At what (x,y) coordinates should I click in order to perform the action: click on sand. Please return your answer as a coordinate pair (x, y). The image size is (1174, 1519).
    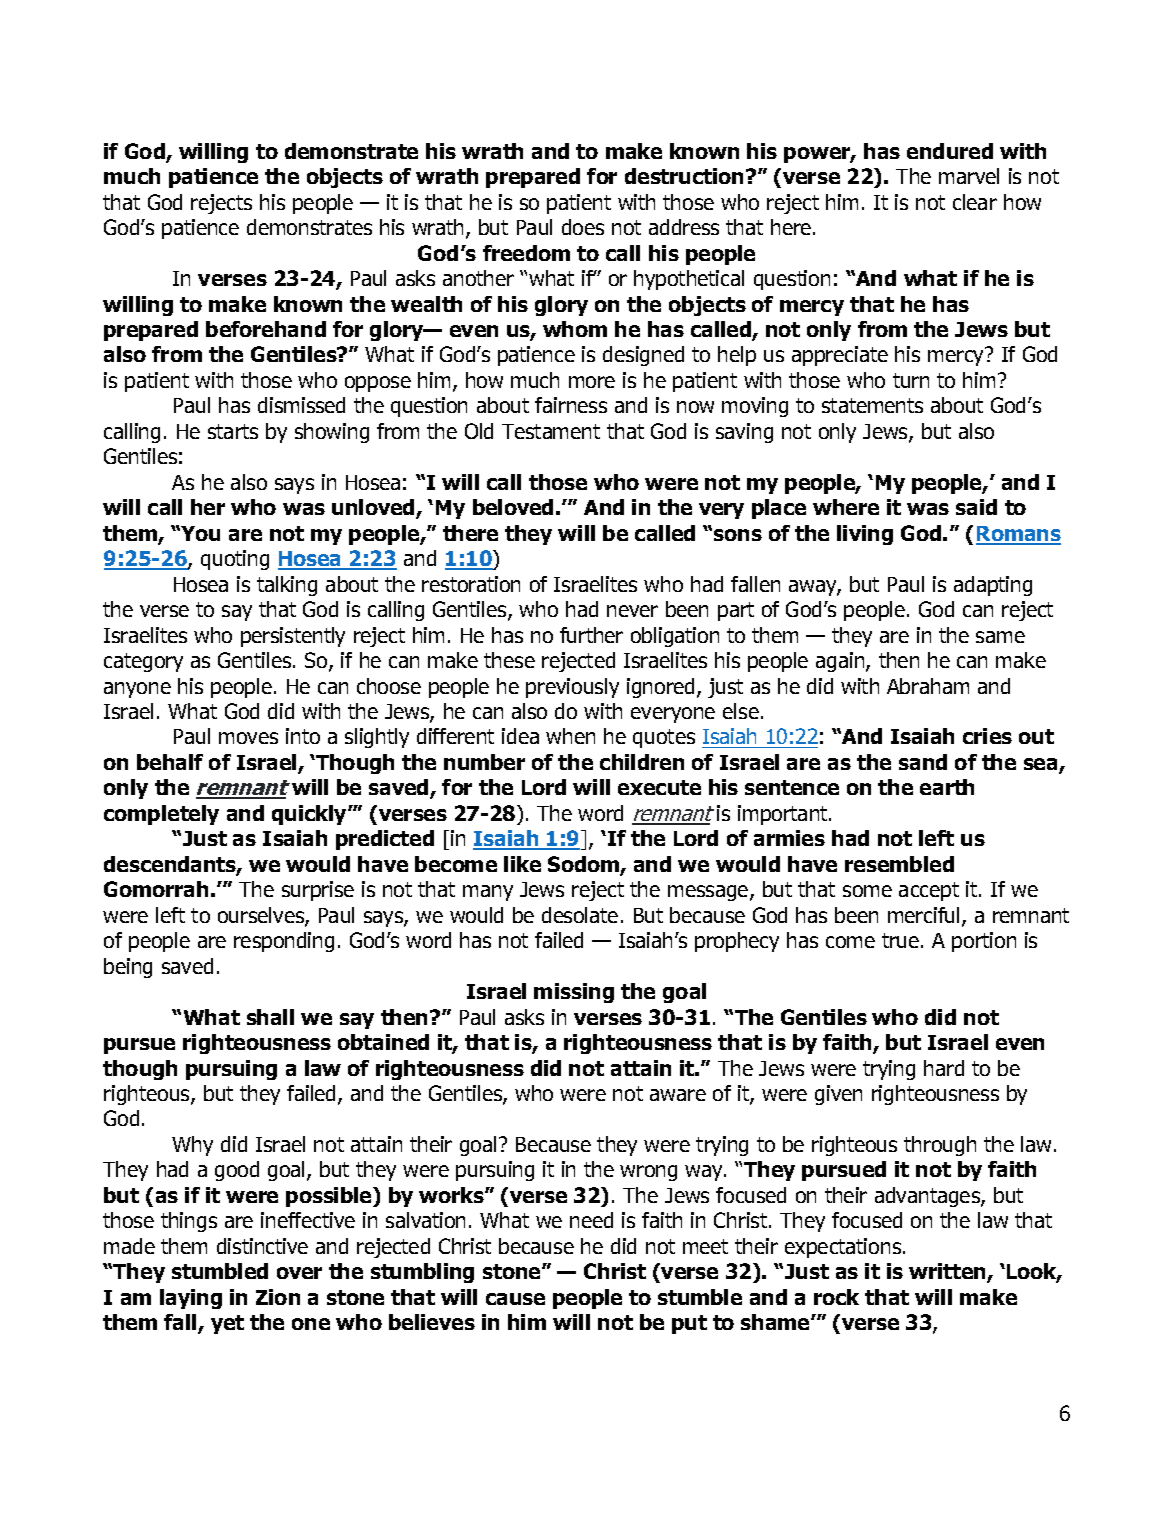
    Looking at the image, I should click on (923, 762).
